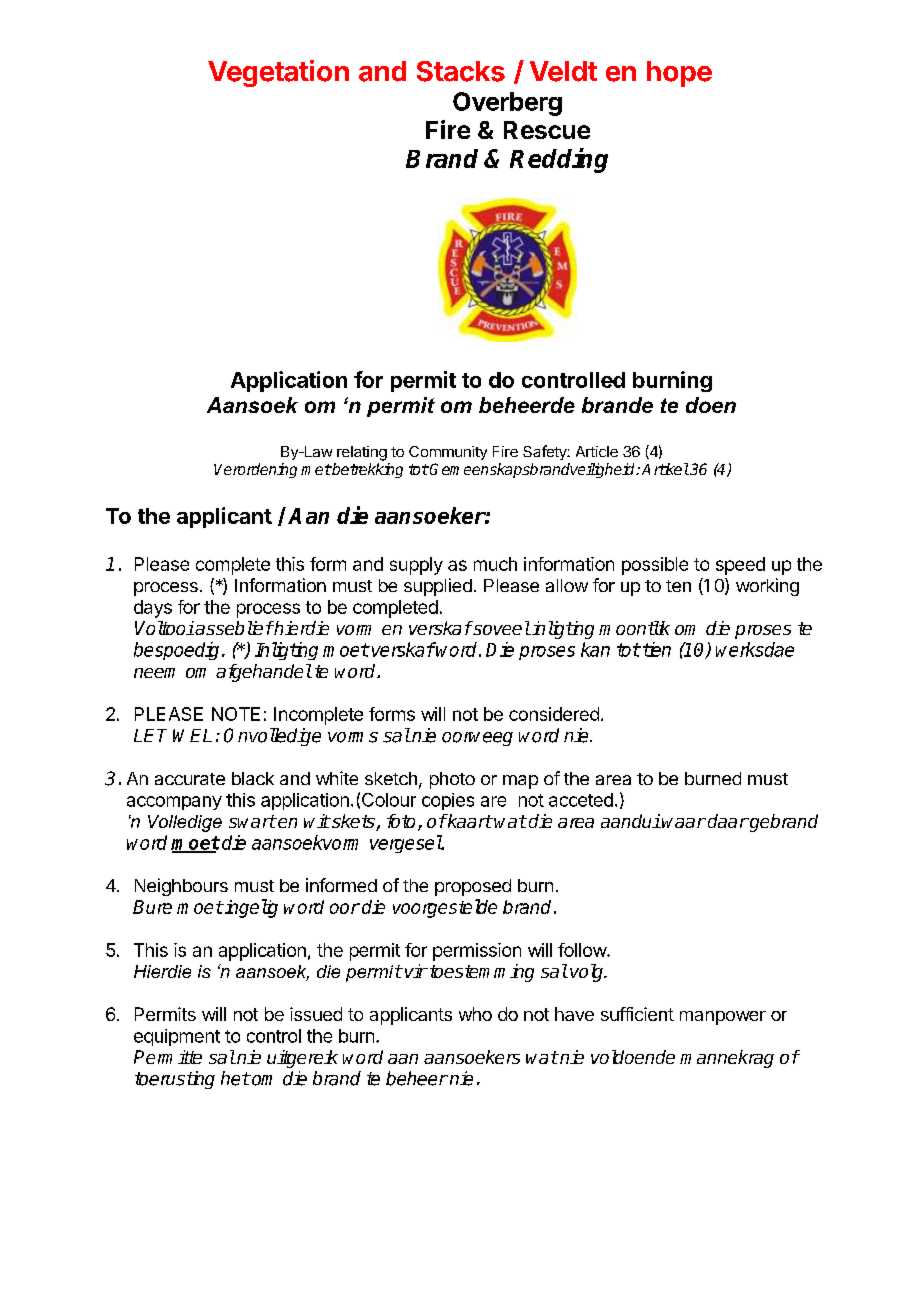 This screenshot has height=1308, width=924. Describe the element at coordinates (475, 1014) in the screenshot. I see `who` at that location.
